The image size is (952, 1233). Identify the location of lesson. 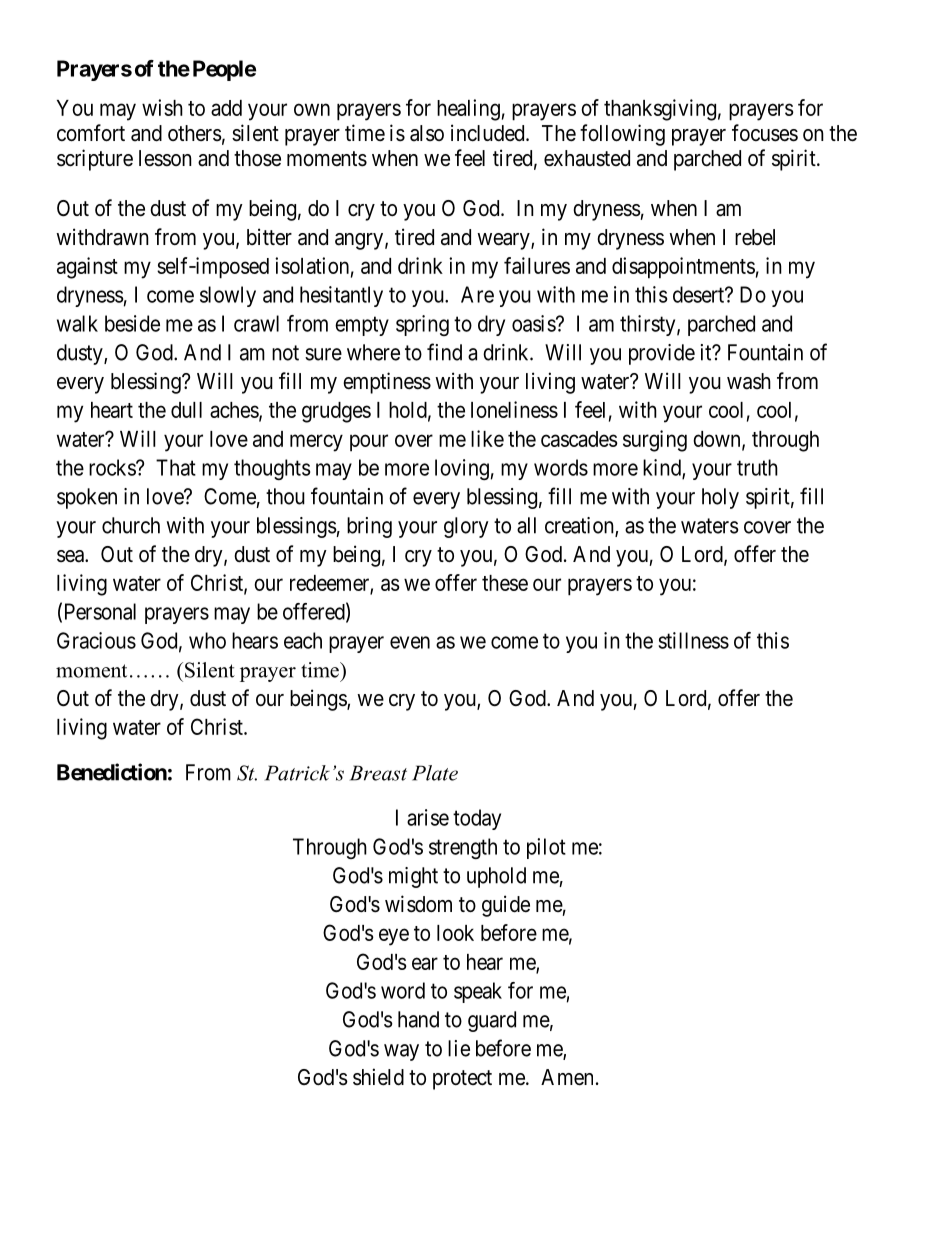
(165, 158).
